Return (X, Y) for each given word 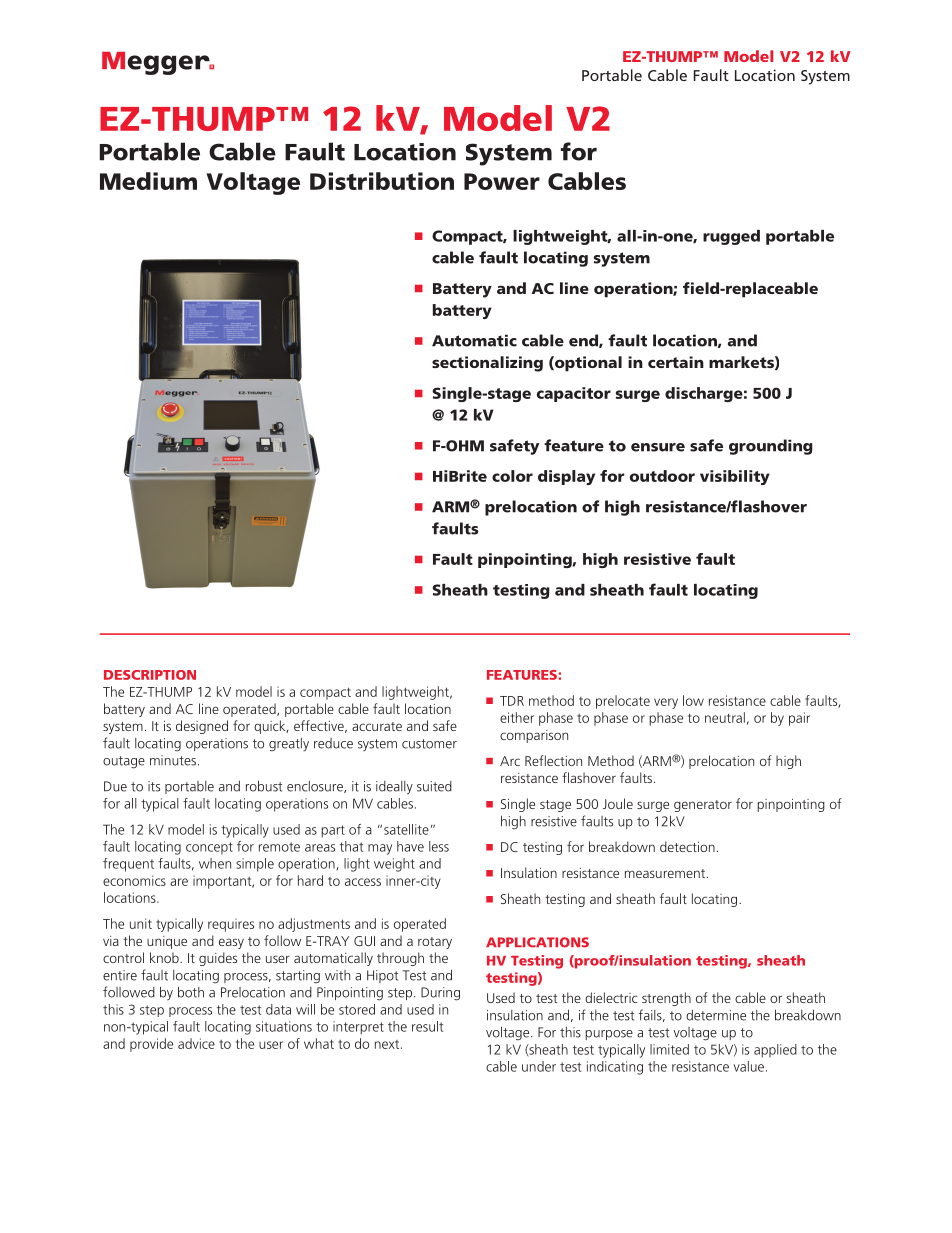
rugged (731, 237)
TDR (512, 701)
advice (196, 1043)
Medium (148, 181)
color (512, 476)
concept (209, 848)
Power (502, 181)
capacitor (574, 394)
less (439, 846)
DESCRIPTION (150, 675)
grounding (770, 447)
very (666, 703)
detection (687, 846)
